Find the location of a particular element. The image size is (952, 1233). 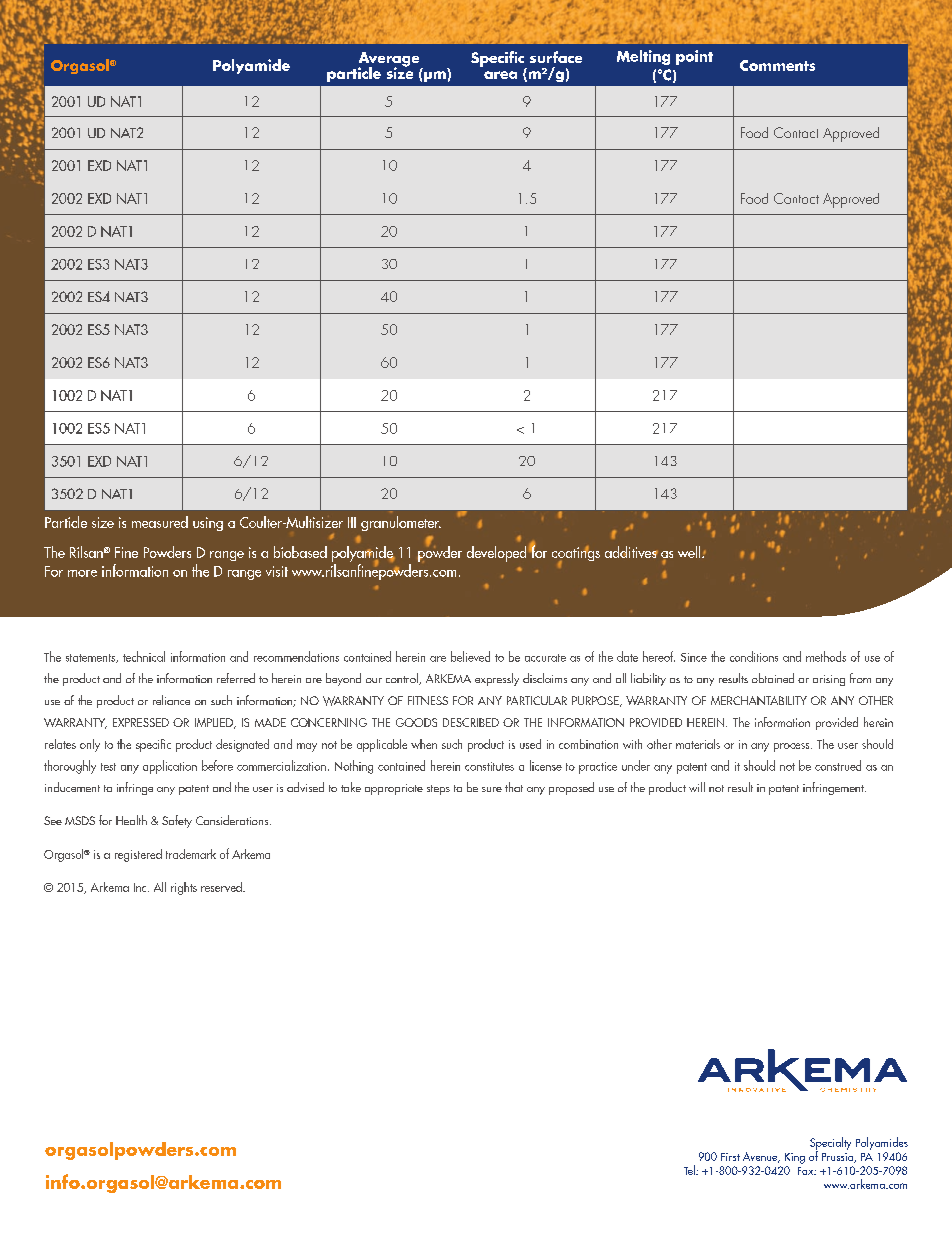

Tel is located at coordinates (690, 1170).
